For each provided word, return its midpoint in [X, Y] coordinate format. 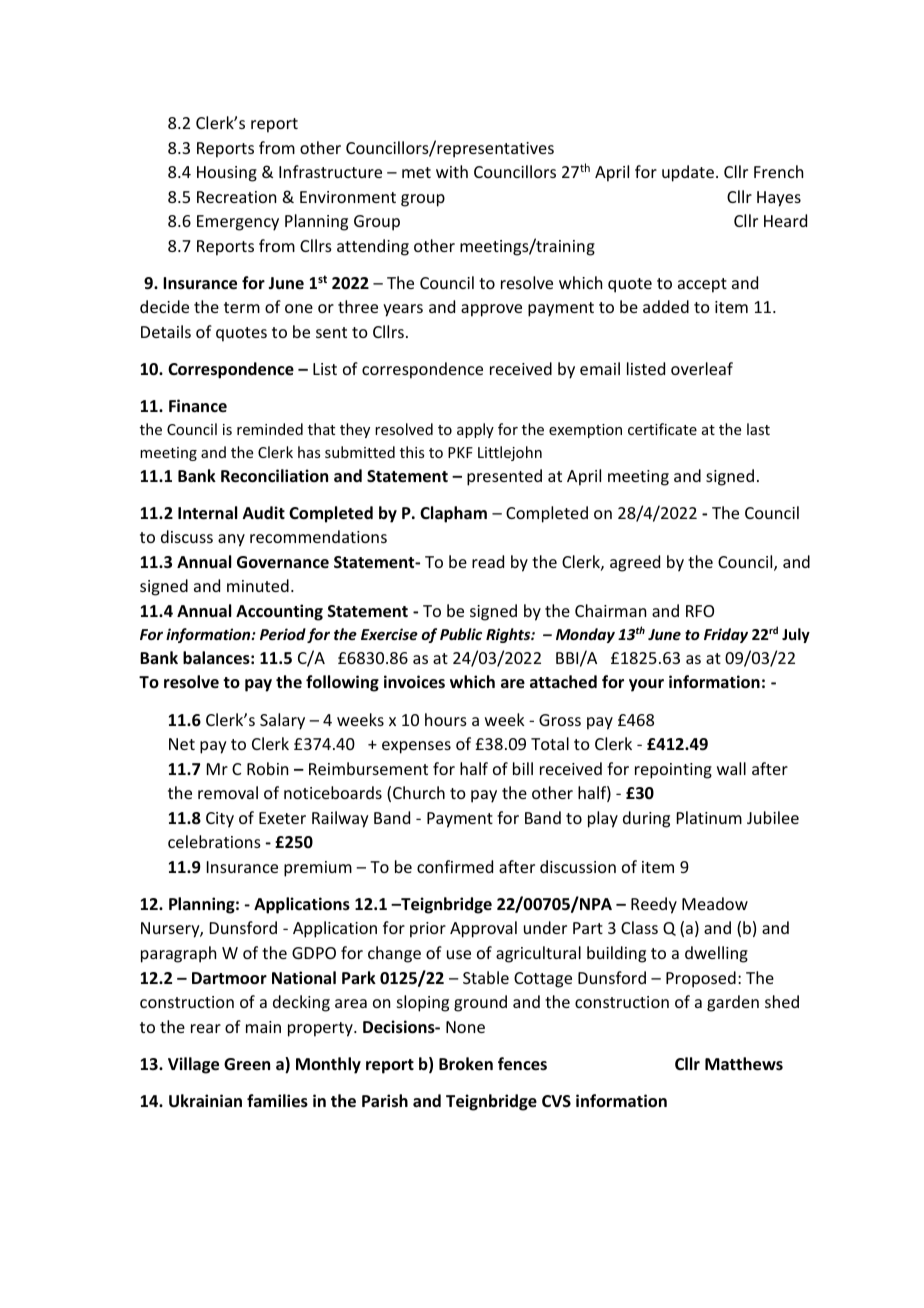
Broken [466, 1064]
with [452, 171]
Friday [726, 635]
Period [283, 634]
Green [247, 1064]
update [688, 173]
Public [461, 634]
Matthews [744, 1064]
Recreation [236, 197]
